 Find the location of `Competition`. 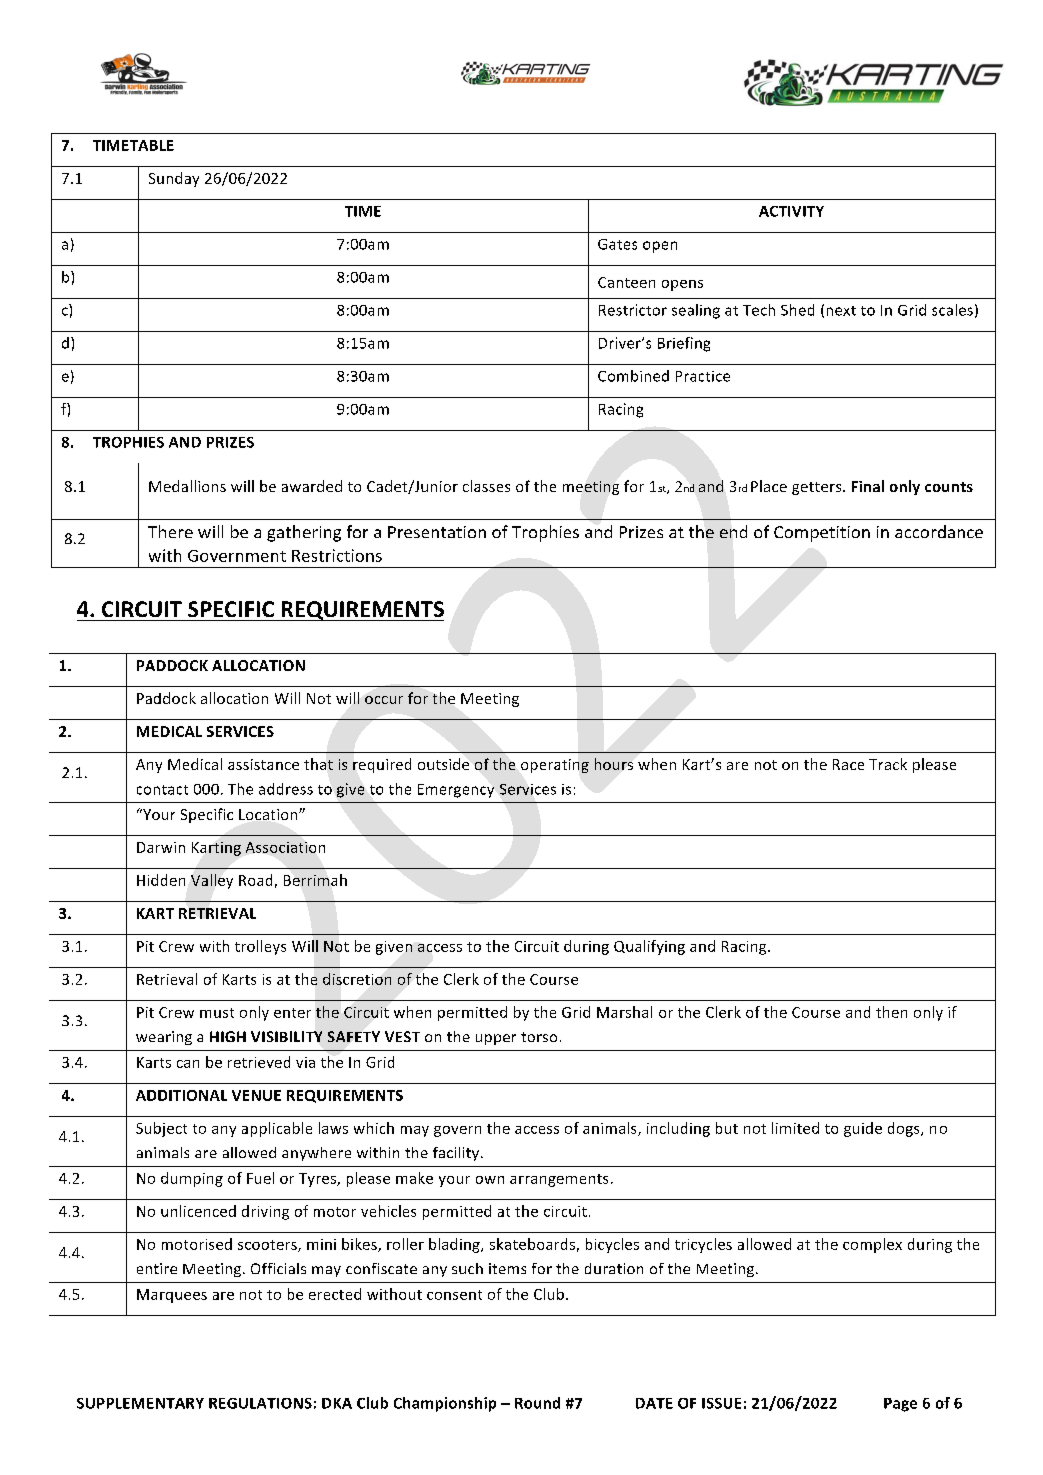

Competition is located at coordinates (822, 534).
